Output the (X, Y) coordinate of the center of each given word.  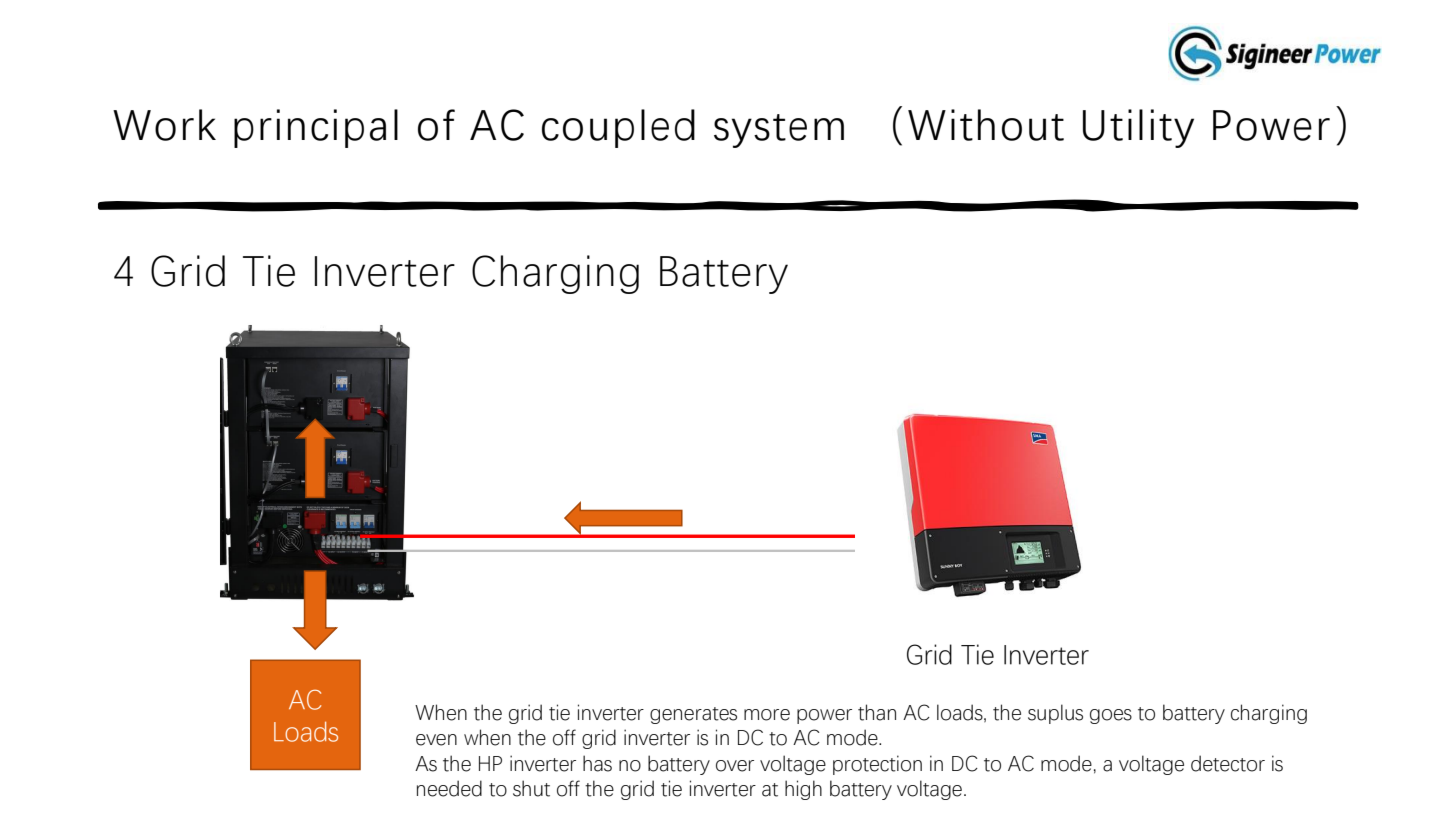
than (877, 712)
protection (877, 765)
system (779, 131)
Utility (1138, 128)
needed (449, 788)
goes (1111, 716)
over (735, 766)
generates (693, 715)
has (597, 763)
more (767, 715)
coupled (618, 128)
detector (1228, 763)
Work (164, 125)
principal (316, 128)
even (436, 740)
